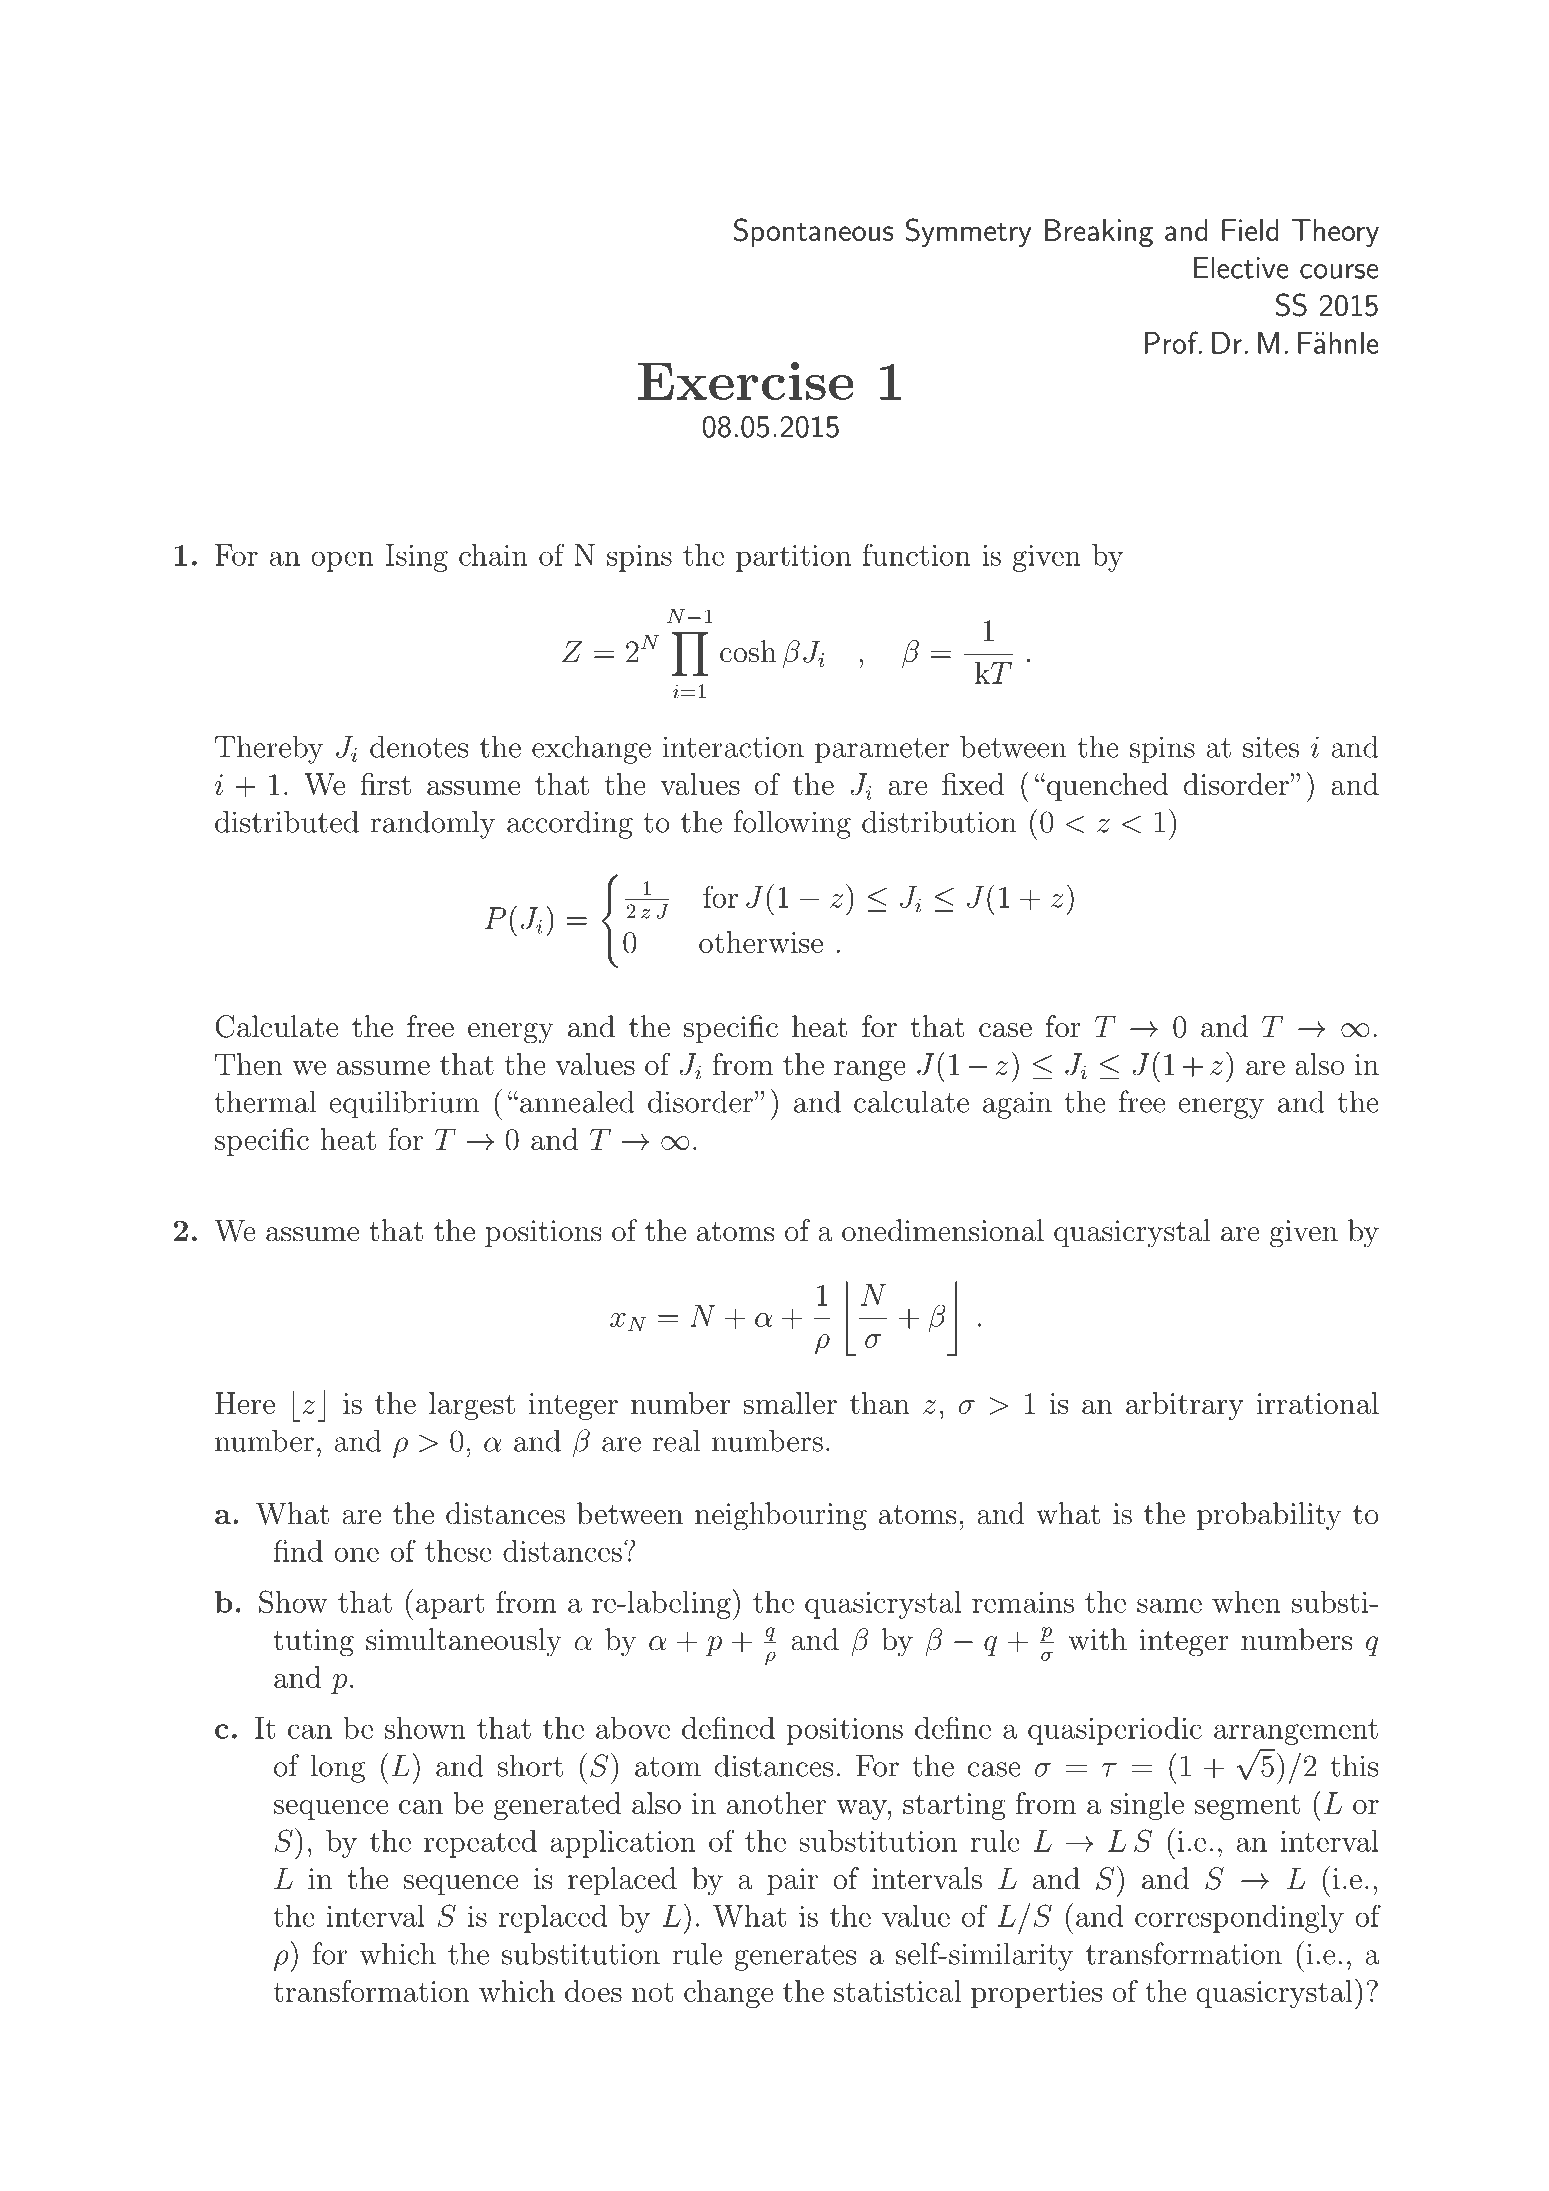  Describe the element at coordinates (813, 232) in the page. I see `Spontaneous` at that location.
